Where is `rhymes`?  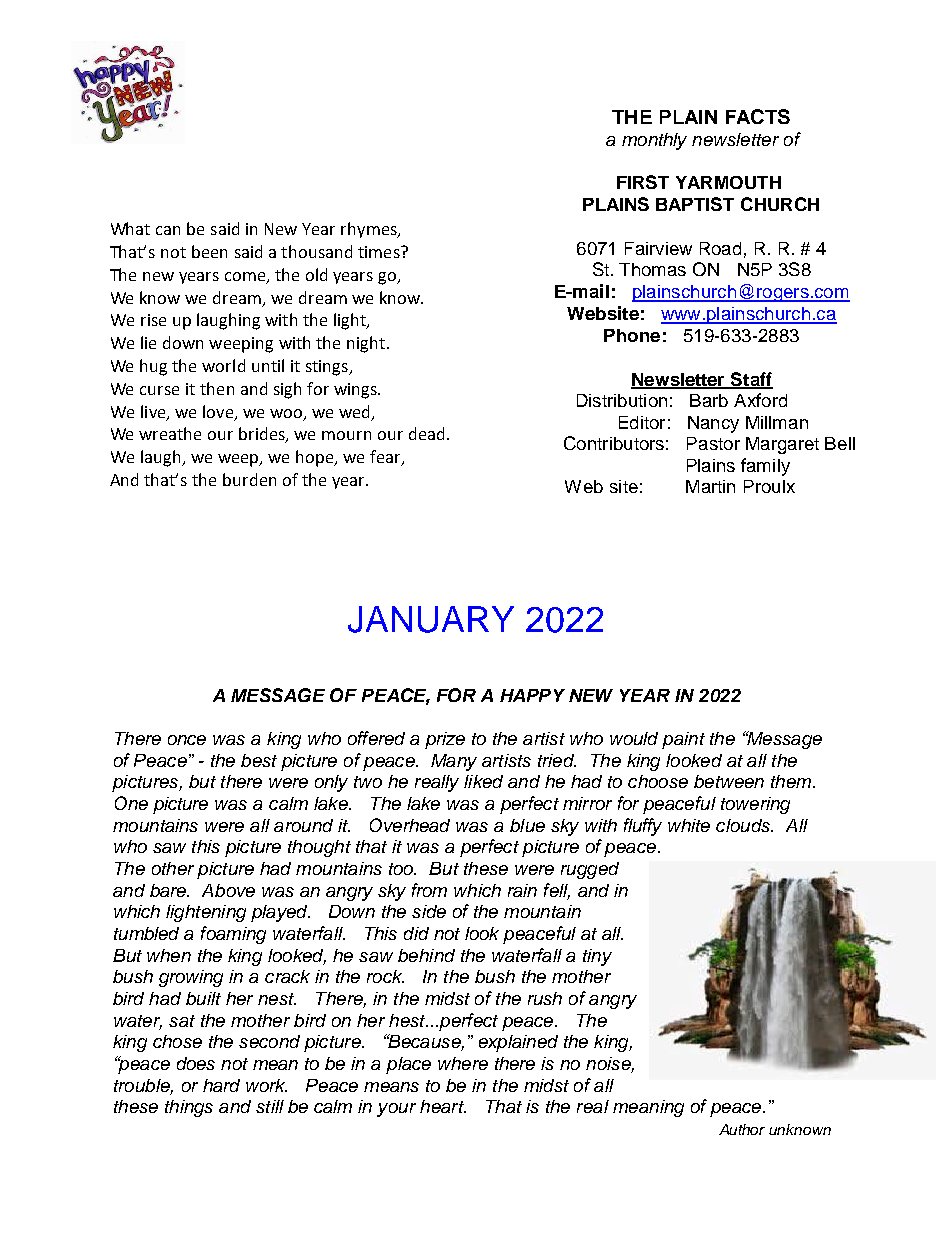 rhymes is located at coordinates (370, 230).
